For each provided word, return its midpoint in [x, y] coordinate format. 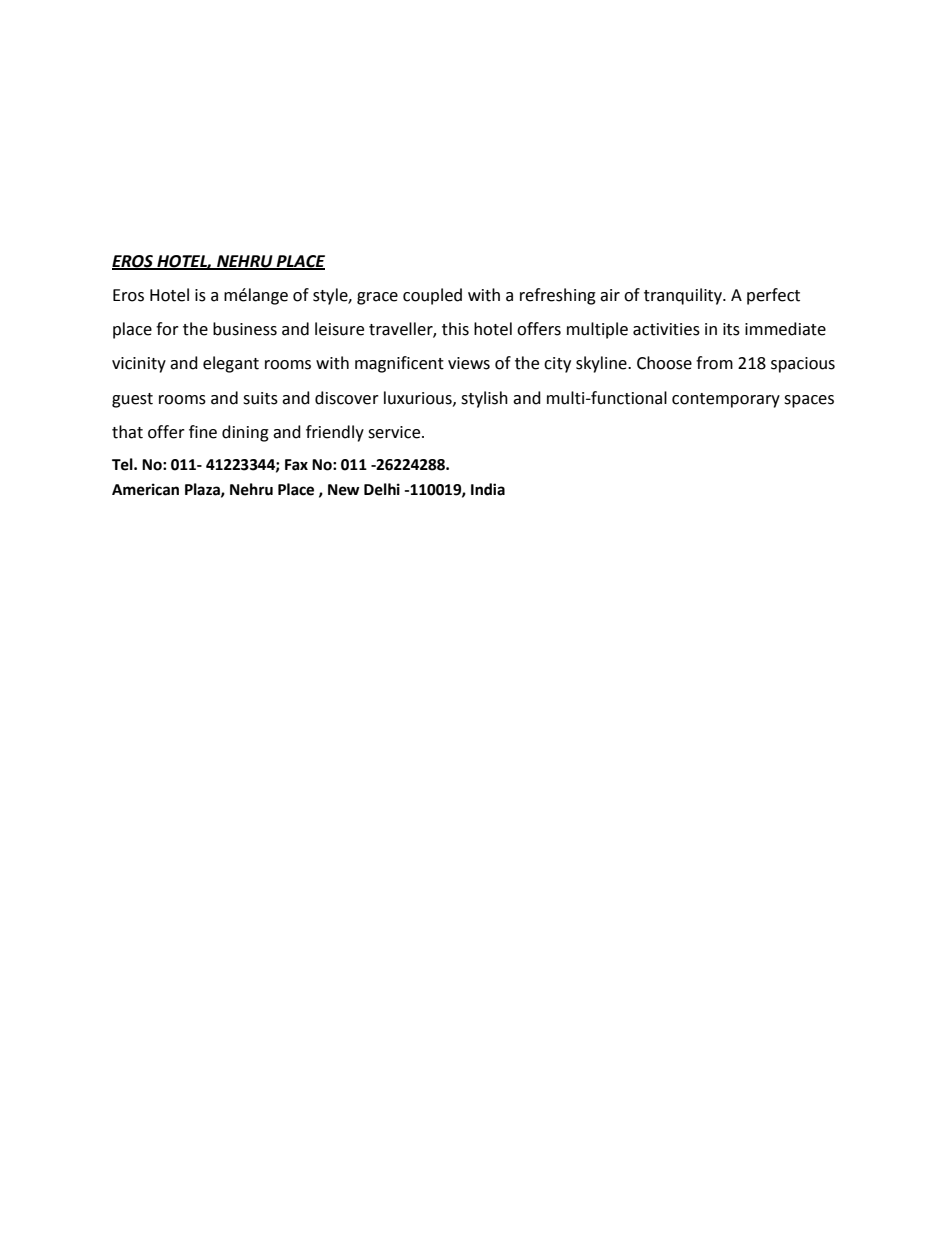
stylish [484, 399]
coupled [432, 296]
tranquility [684, 296]
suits [260, 398]
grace [377, 298]
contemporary [726, 400]
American [145, 489]
